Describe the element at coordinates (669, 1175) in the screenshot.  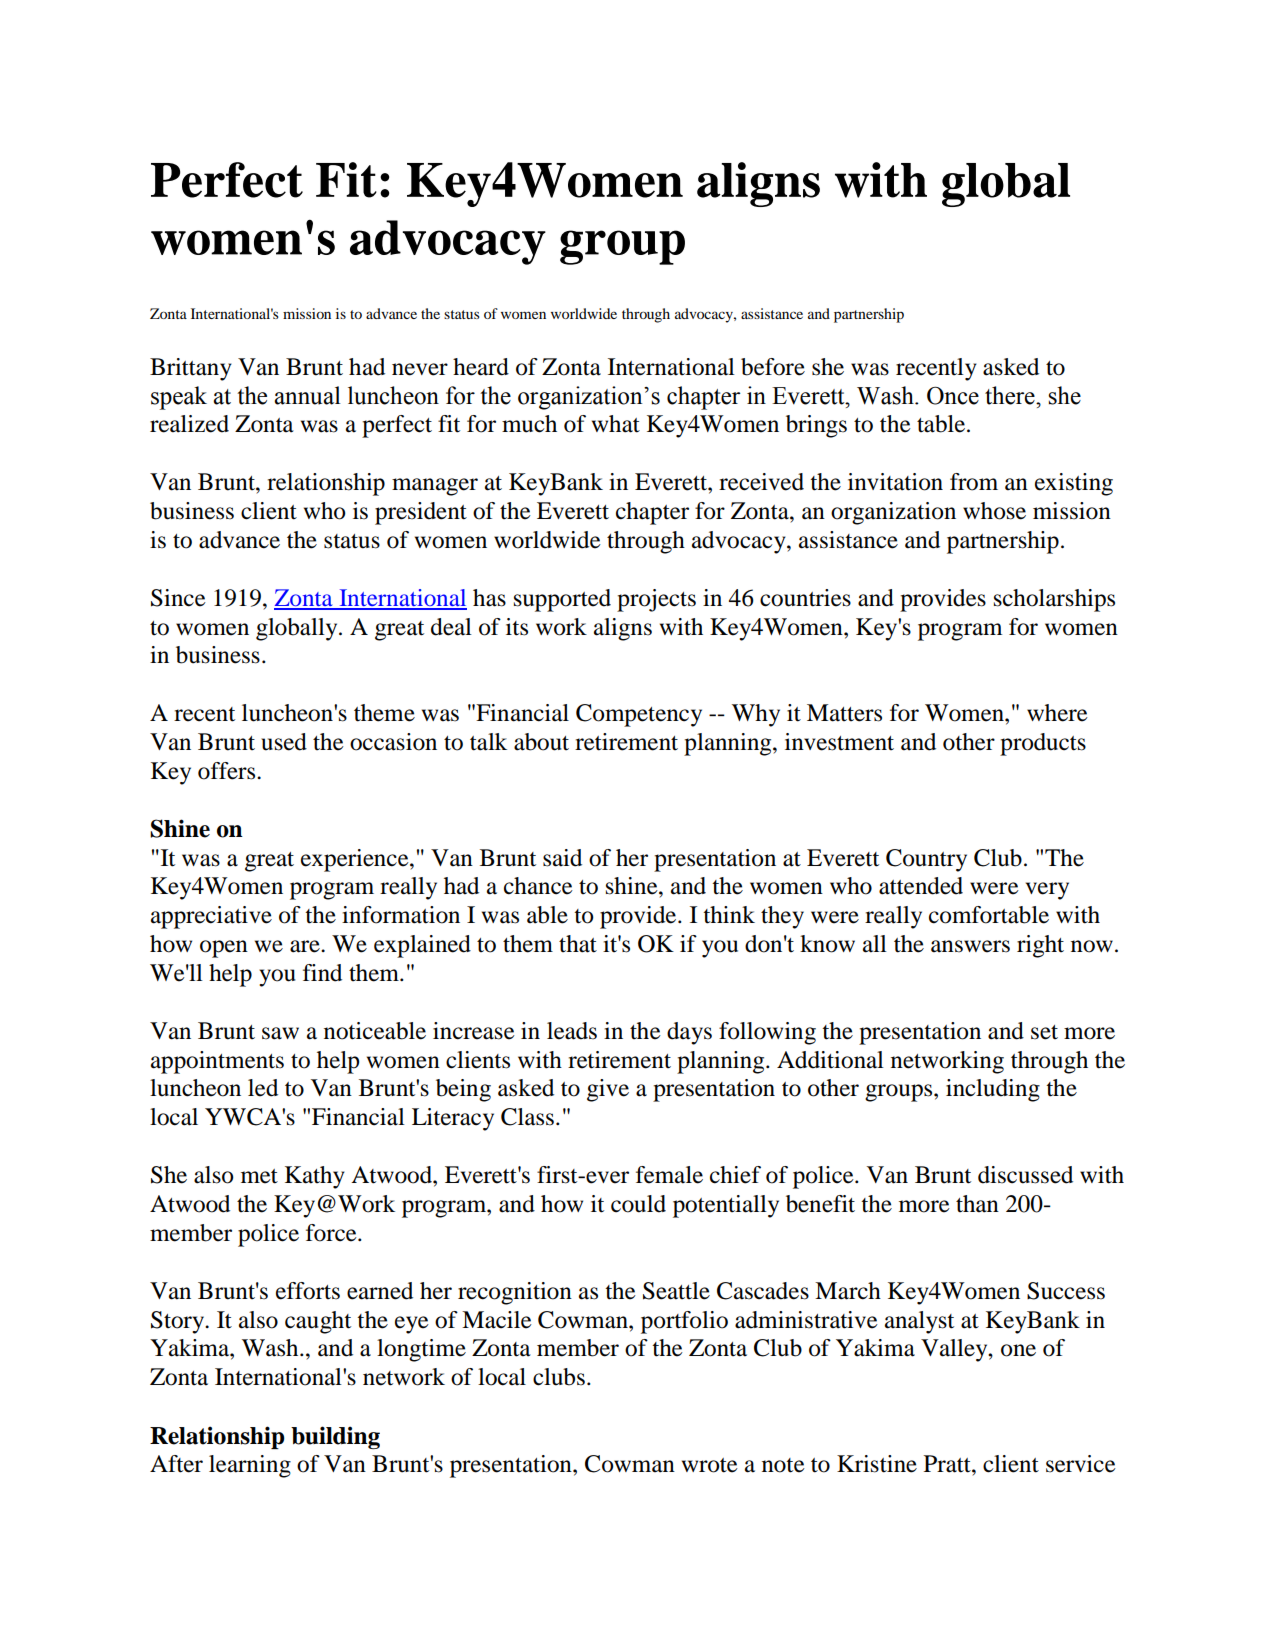
I see `female` at that location.
